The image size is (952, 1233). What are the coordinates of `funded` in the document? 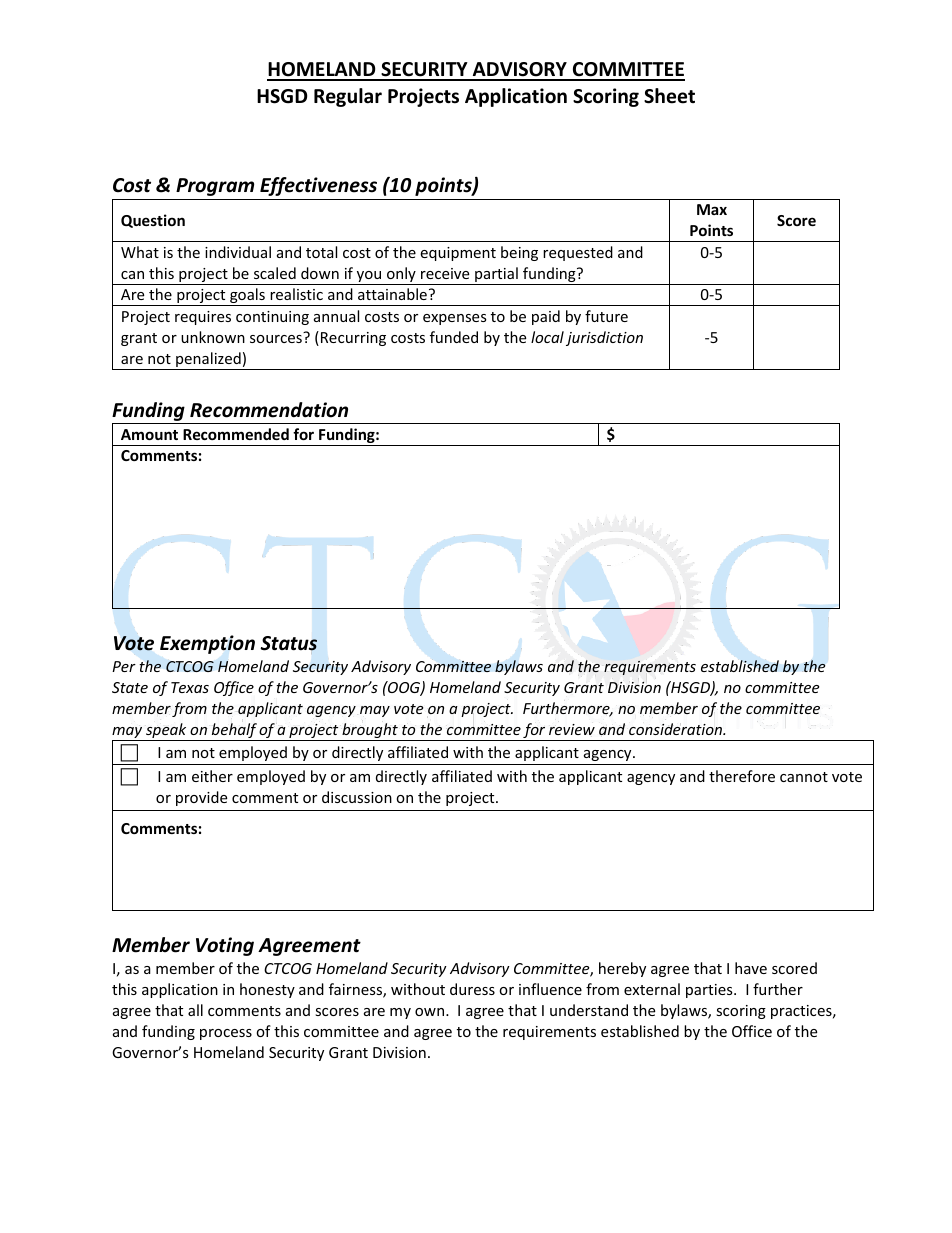 It's located at (454, 337).
